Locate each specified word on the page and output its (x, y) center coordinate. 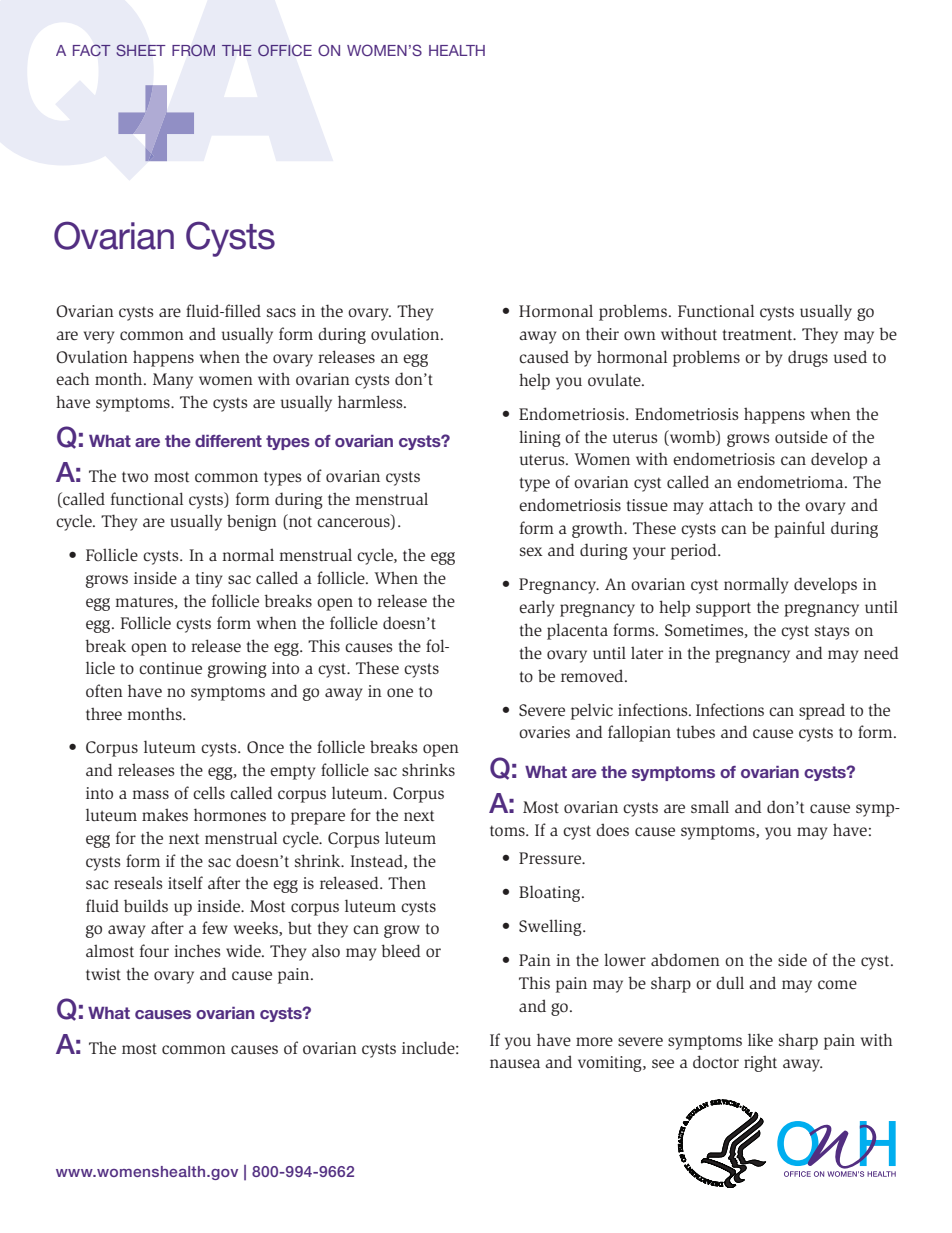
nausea (515, 1064)
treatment (759, 334)
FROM (193, 50)
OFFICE (285, 50)
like (760, 1039)
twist (103, 974)
